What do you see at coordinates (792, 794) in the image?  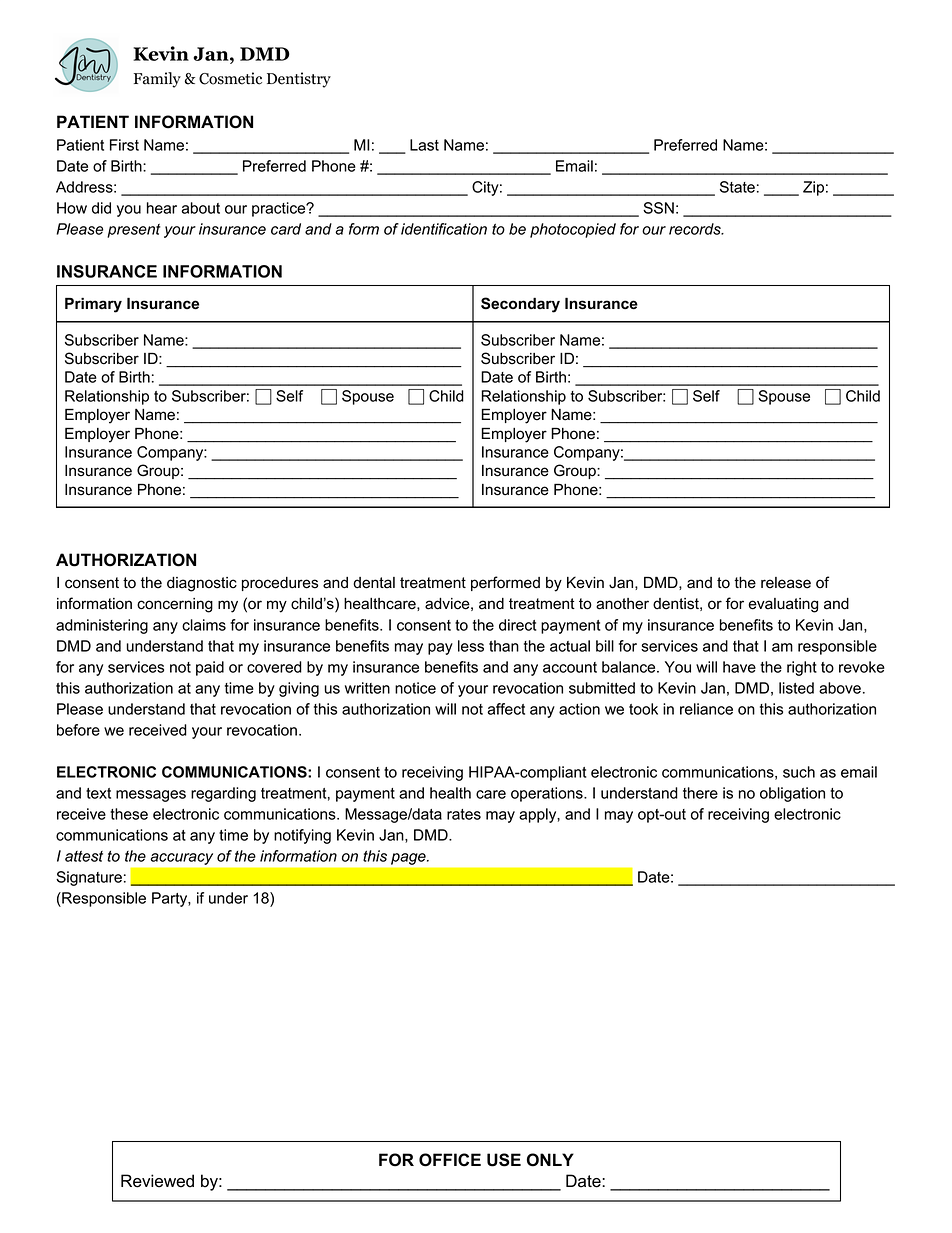 I see `obligation` at bounding box center [792, 794].
